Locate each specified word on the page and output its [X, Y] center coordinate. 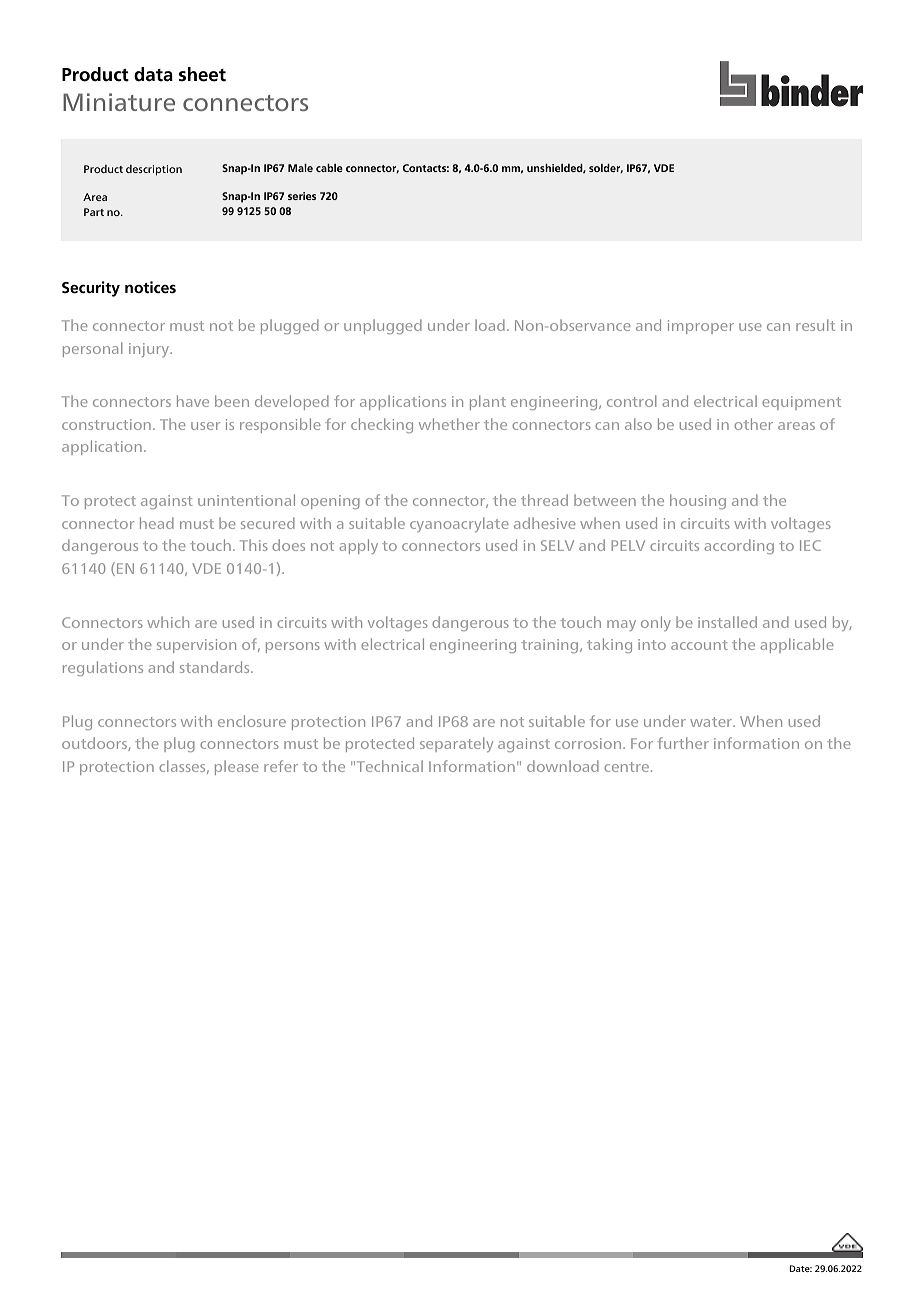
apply [358, 546]
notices [150, 287]
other [753, 424]
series [302, 196]
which [168, 622]
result [815, 325]
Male [300, 168]
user [205, 426]
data [153, 74]
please [237, 767]
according [739, 546]
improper [701, 327]
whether [449, 424]
